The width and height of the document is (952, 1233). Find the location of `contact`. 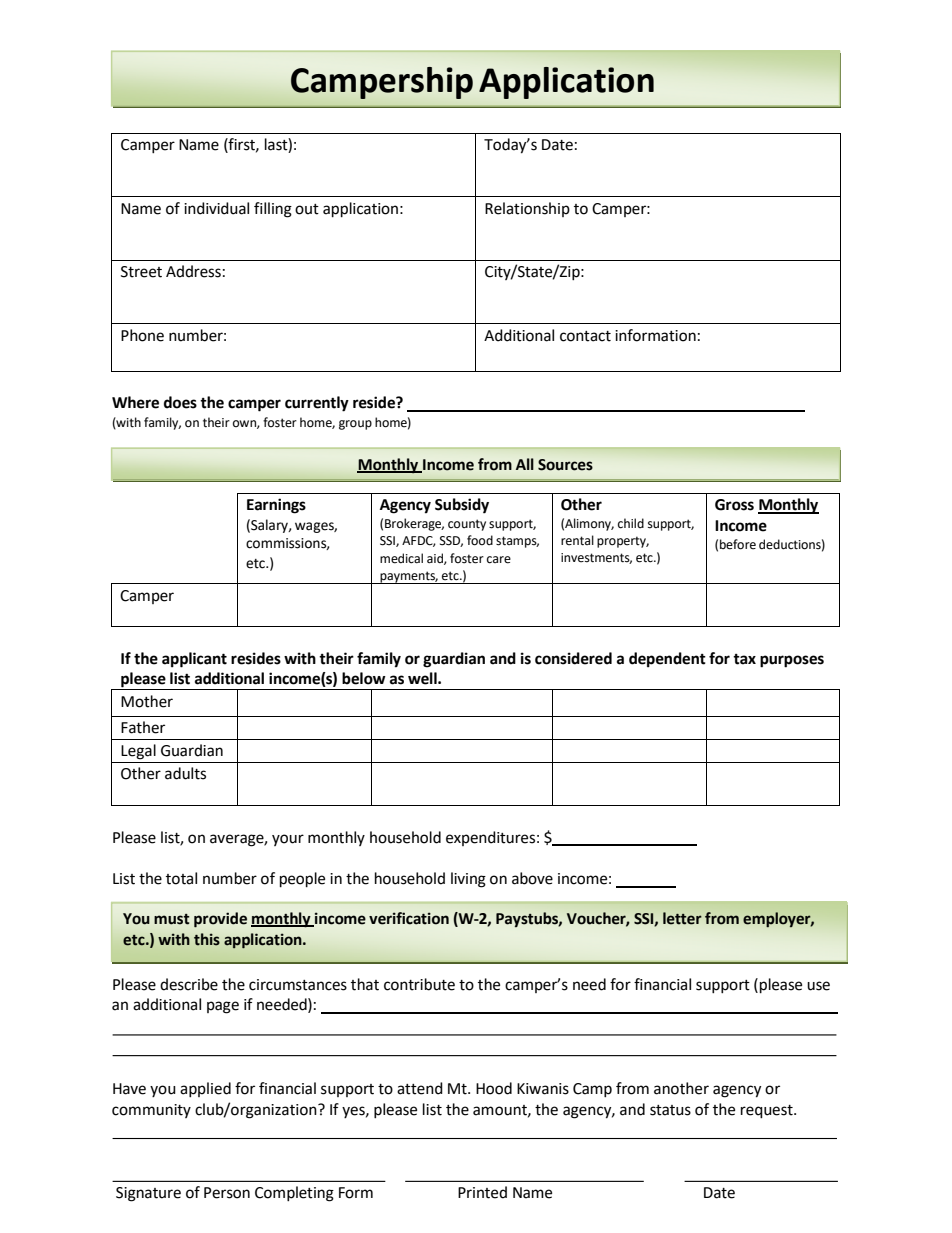

contact is located at coordinates (585, 336).
